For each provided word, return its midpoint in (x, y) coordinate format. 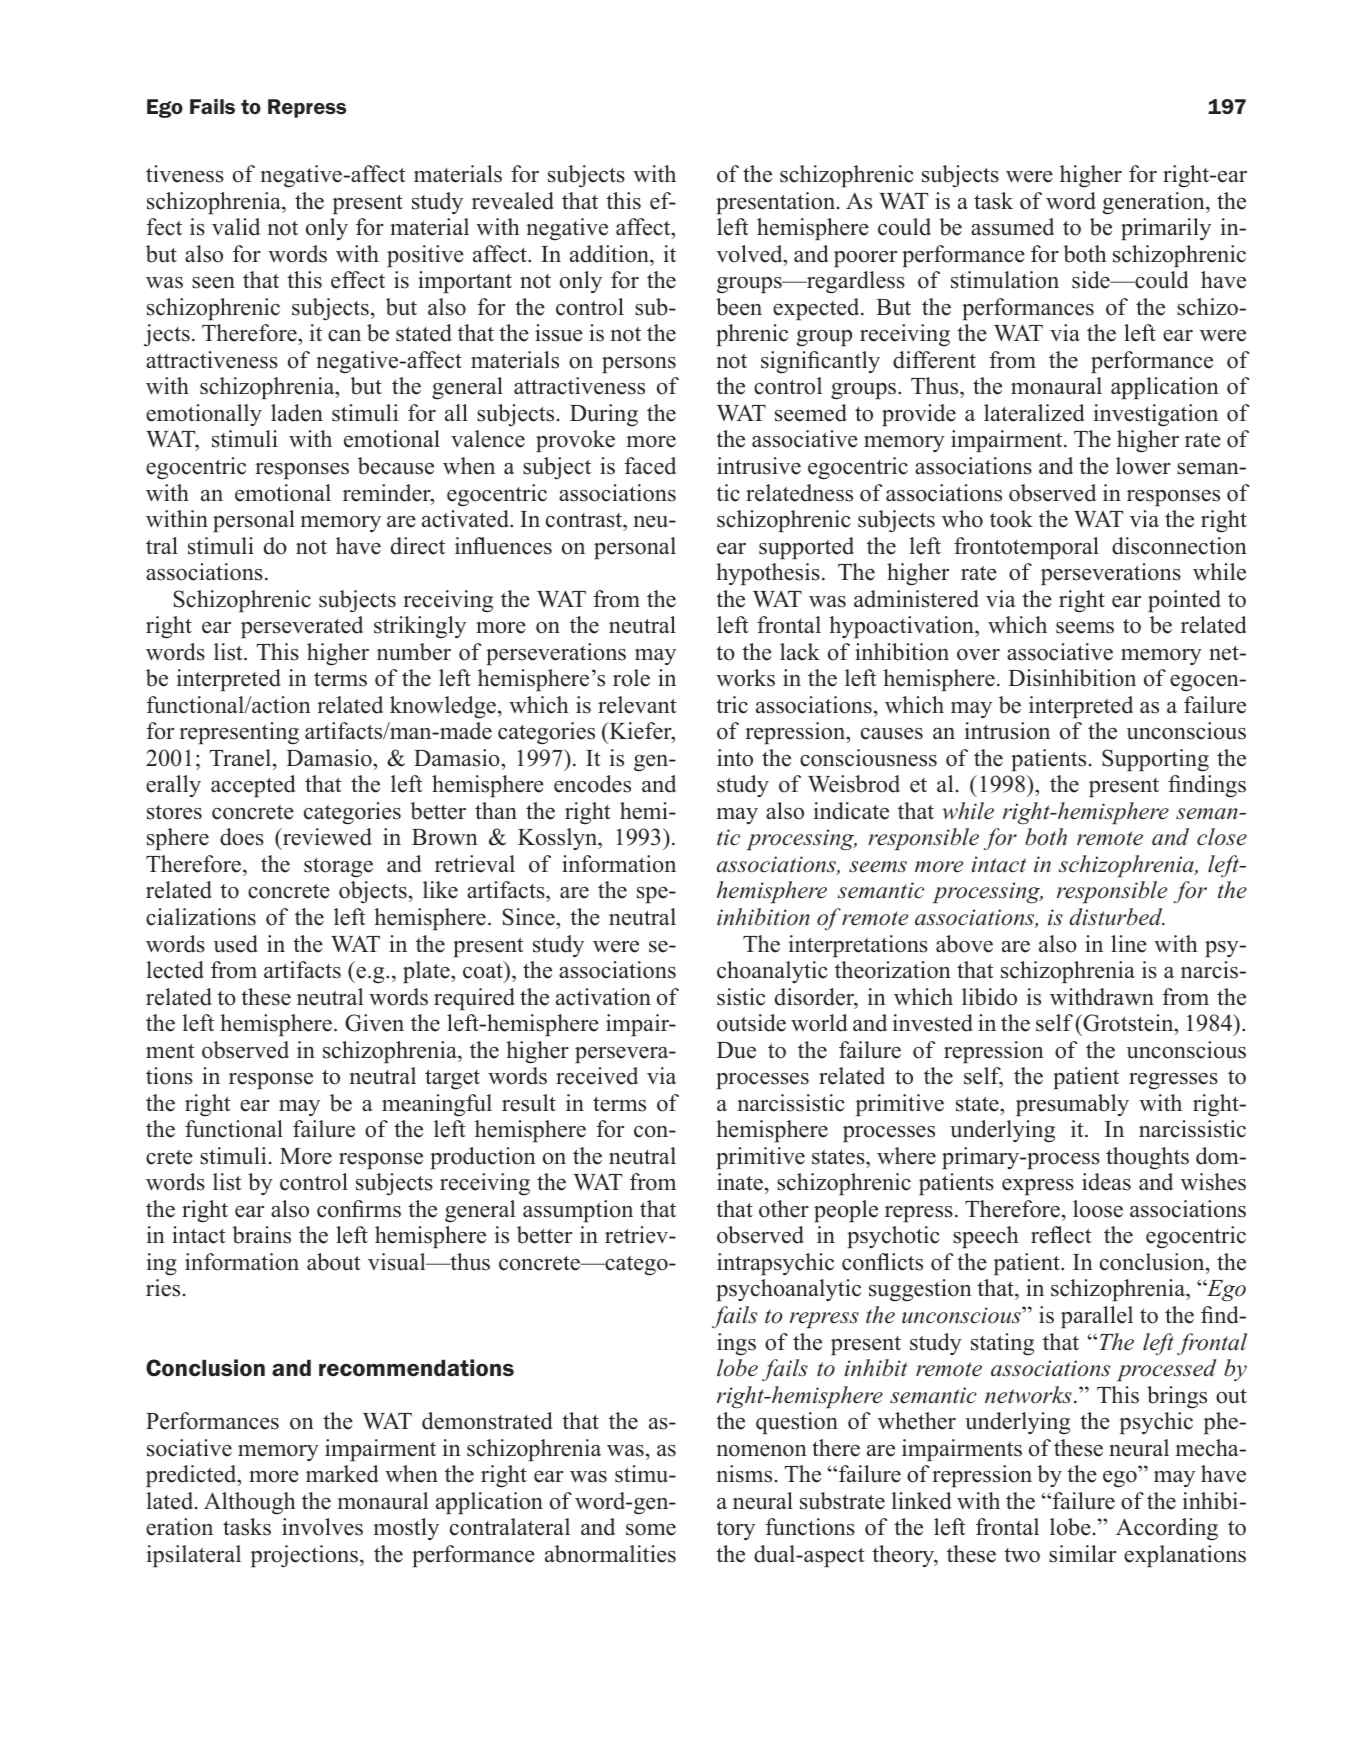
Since (530, 917)
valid (236, 227)
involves (322, 1527)
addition (610, 254)
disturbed (1117, 917)
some (651, 1530)
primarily (1166, 229)
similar (1082, 1554)
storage (338, 868)
